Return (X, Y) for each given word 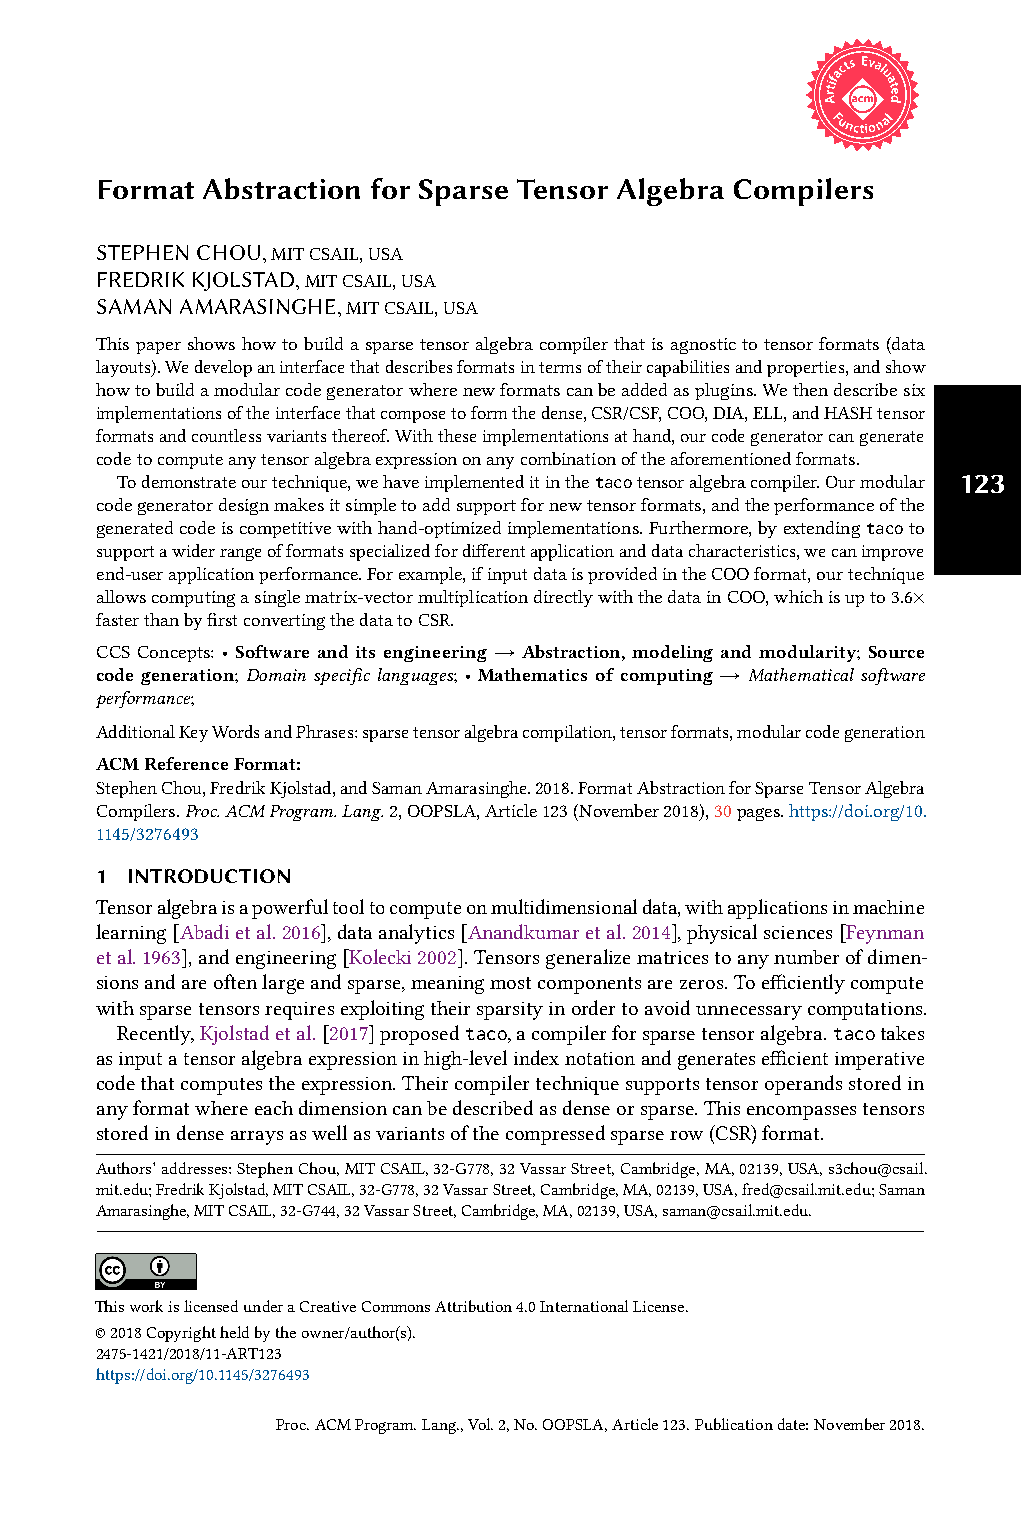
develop (223, 368)
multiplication (473, 598)
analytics (416, 934)
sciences (798, 932)
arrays (257, 1138)
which (798, 596)
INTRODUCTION (209, 876)
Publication (734, 1424)
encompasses (801, 1113)
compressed (555, 1135)
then (810, 389)
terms (560, 367)
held (234, 1332)
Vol (480, 1424)
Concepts (175, 654)
